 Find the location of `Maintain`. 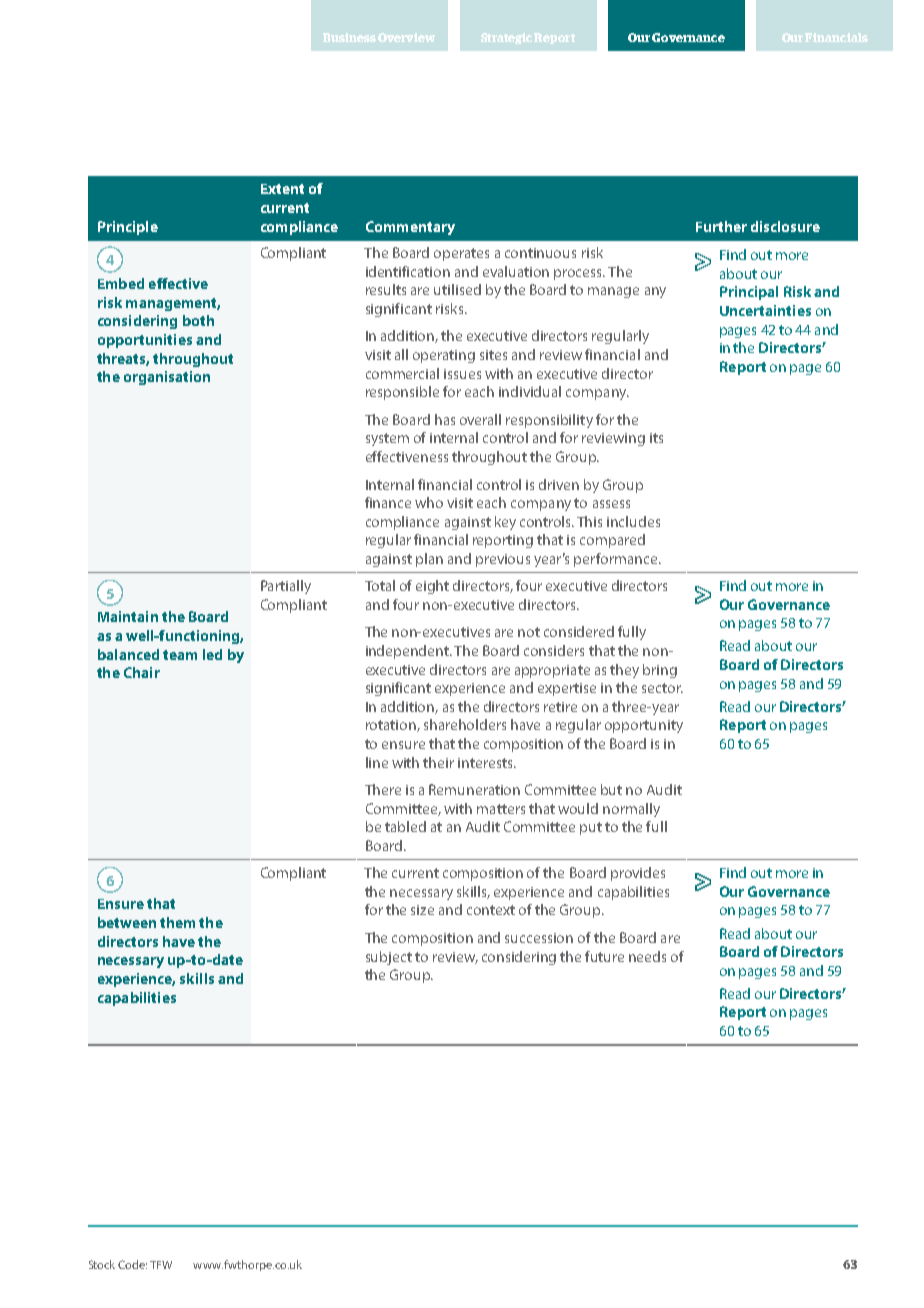

Maintain is located at coordinates (128, 616).
